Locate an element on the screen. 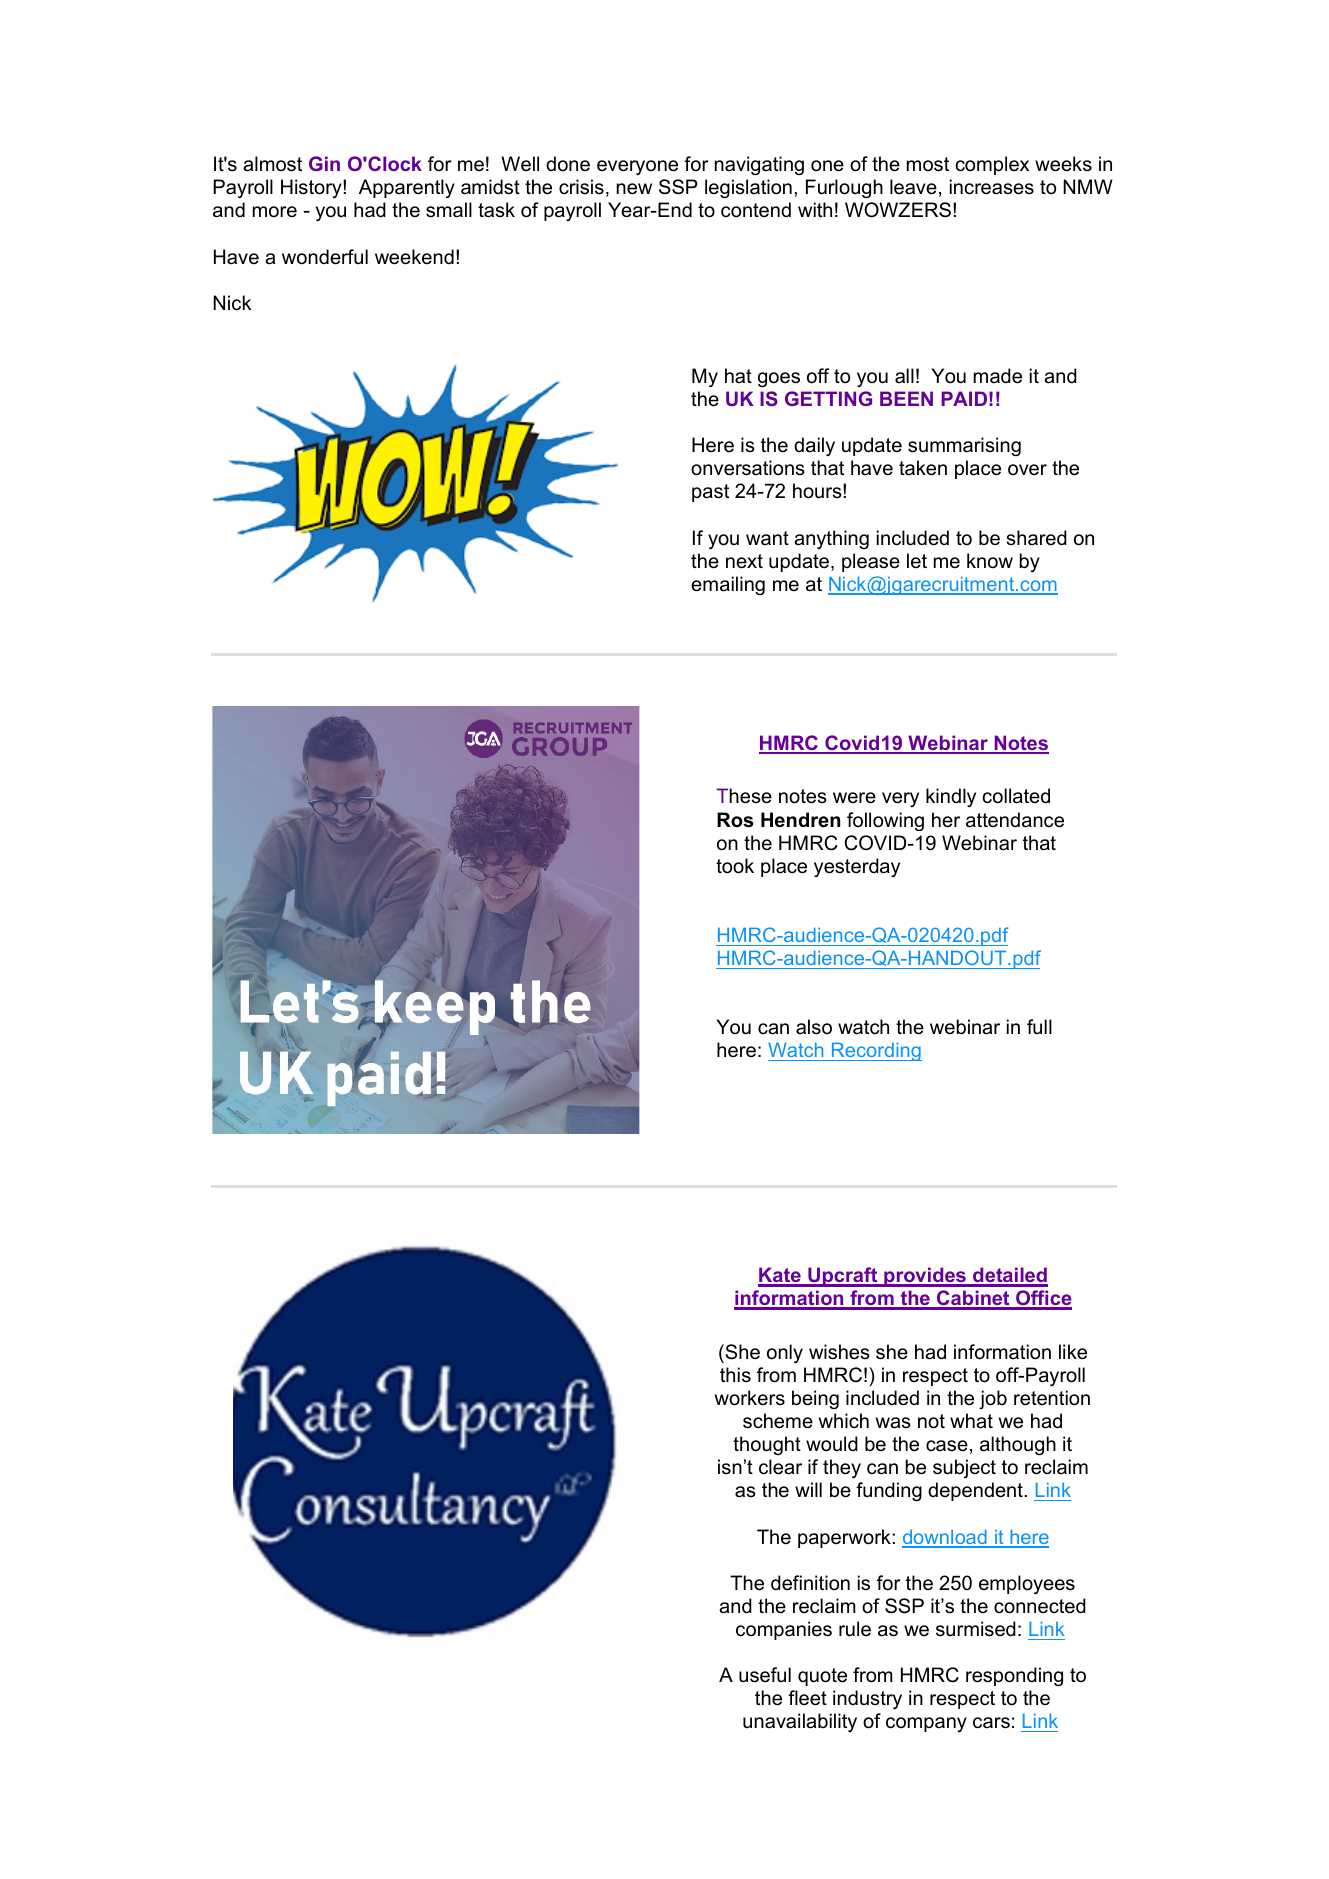  companies is located at coordinates (784, 1630).
